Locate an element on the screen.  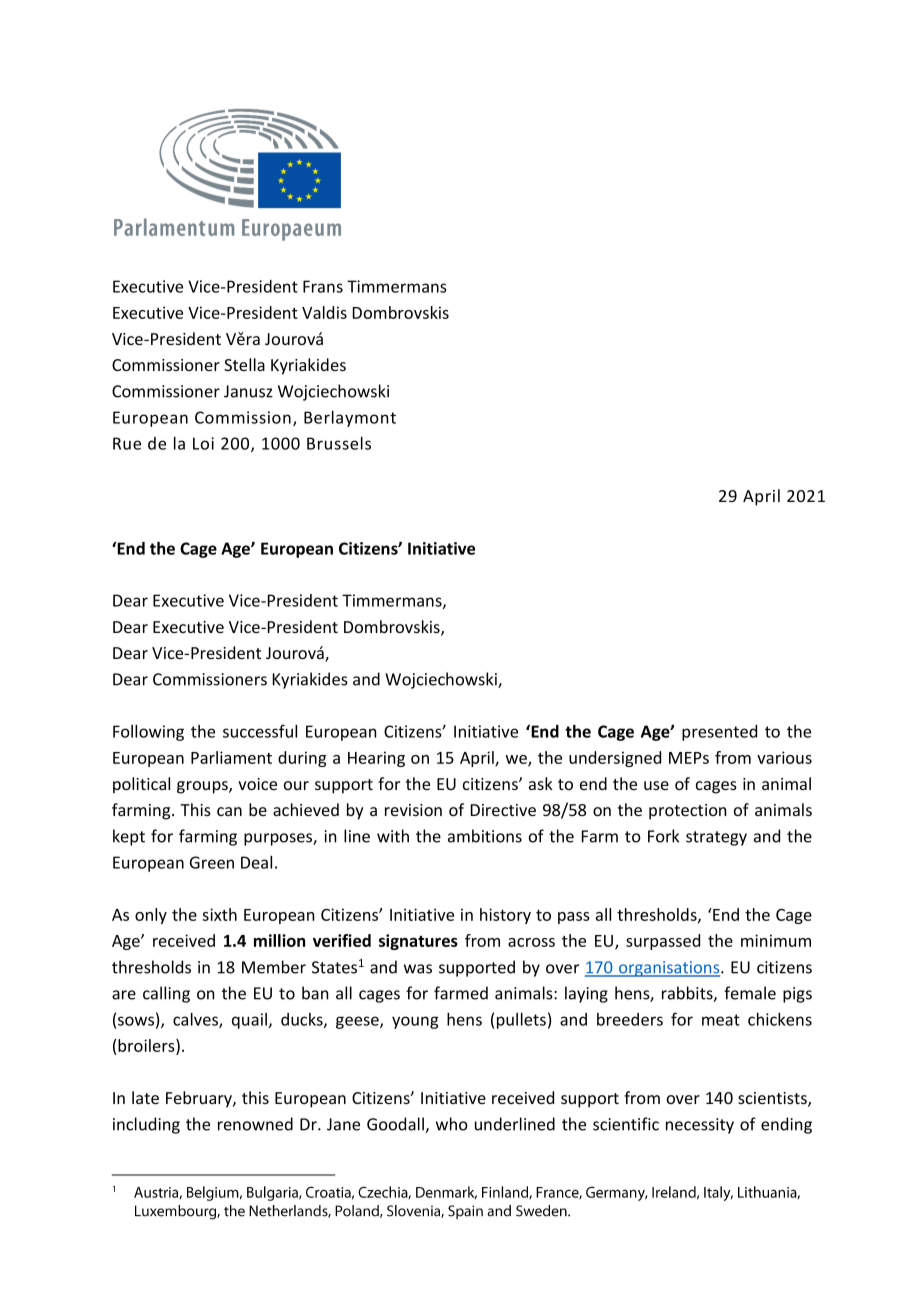
Stella is located at coordinates (244, 364).
